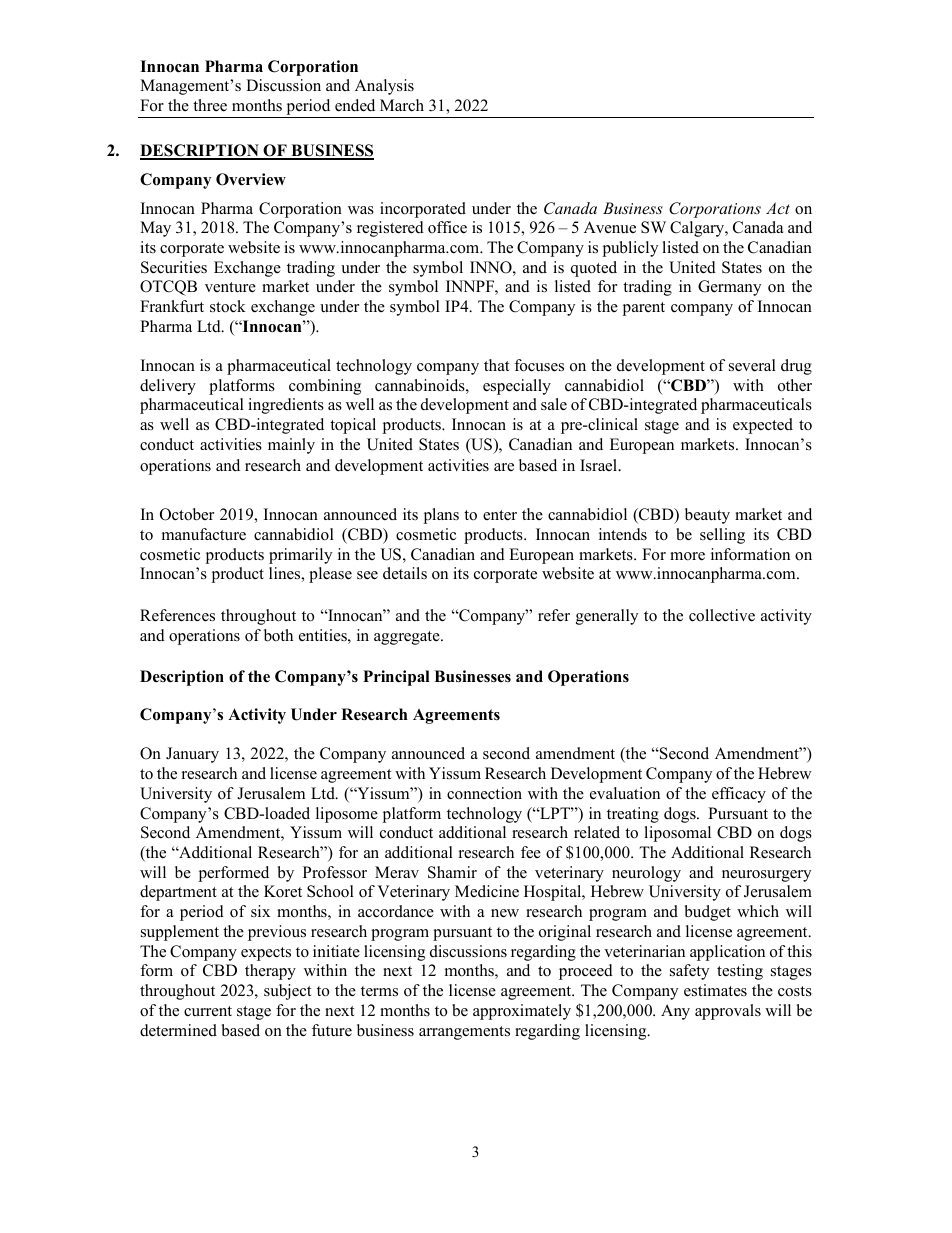 The width and height of the screenshot is (952, 1233). I want to click on selling, so click(722, 536).
